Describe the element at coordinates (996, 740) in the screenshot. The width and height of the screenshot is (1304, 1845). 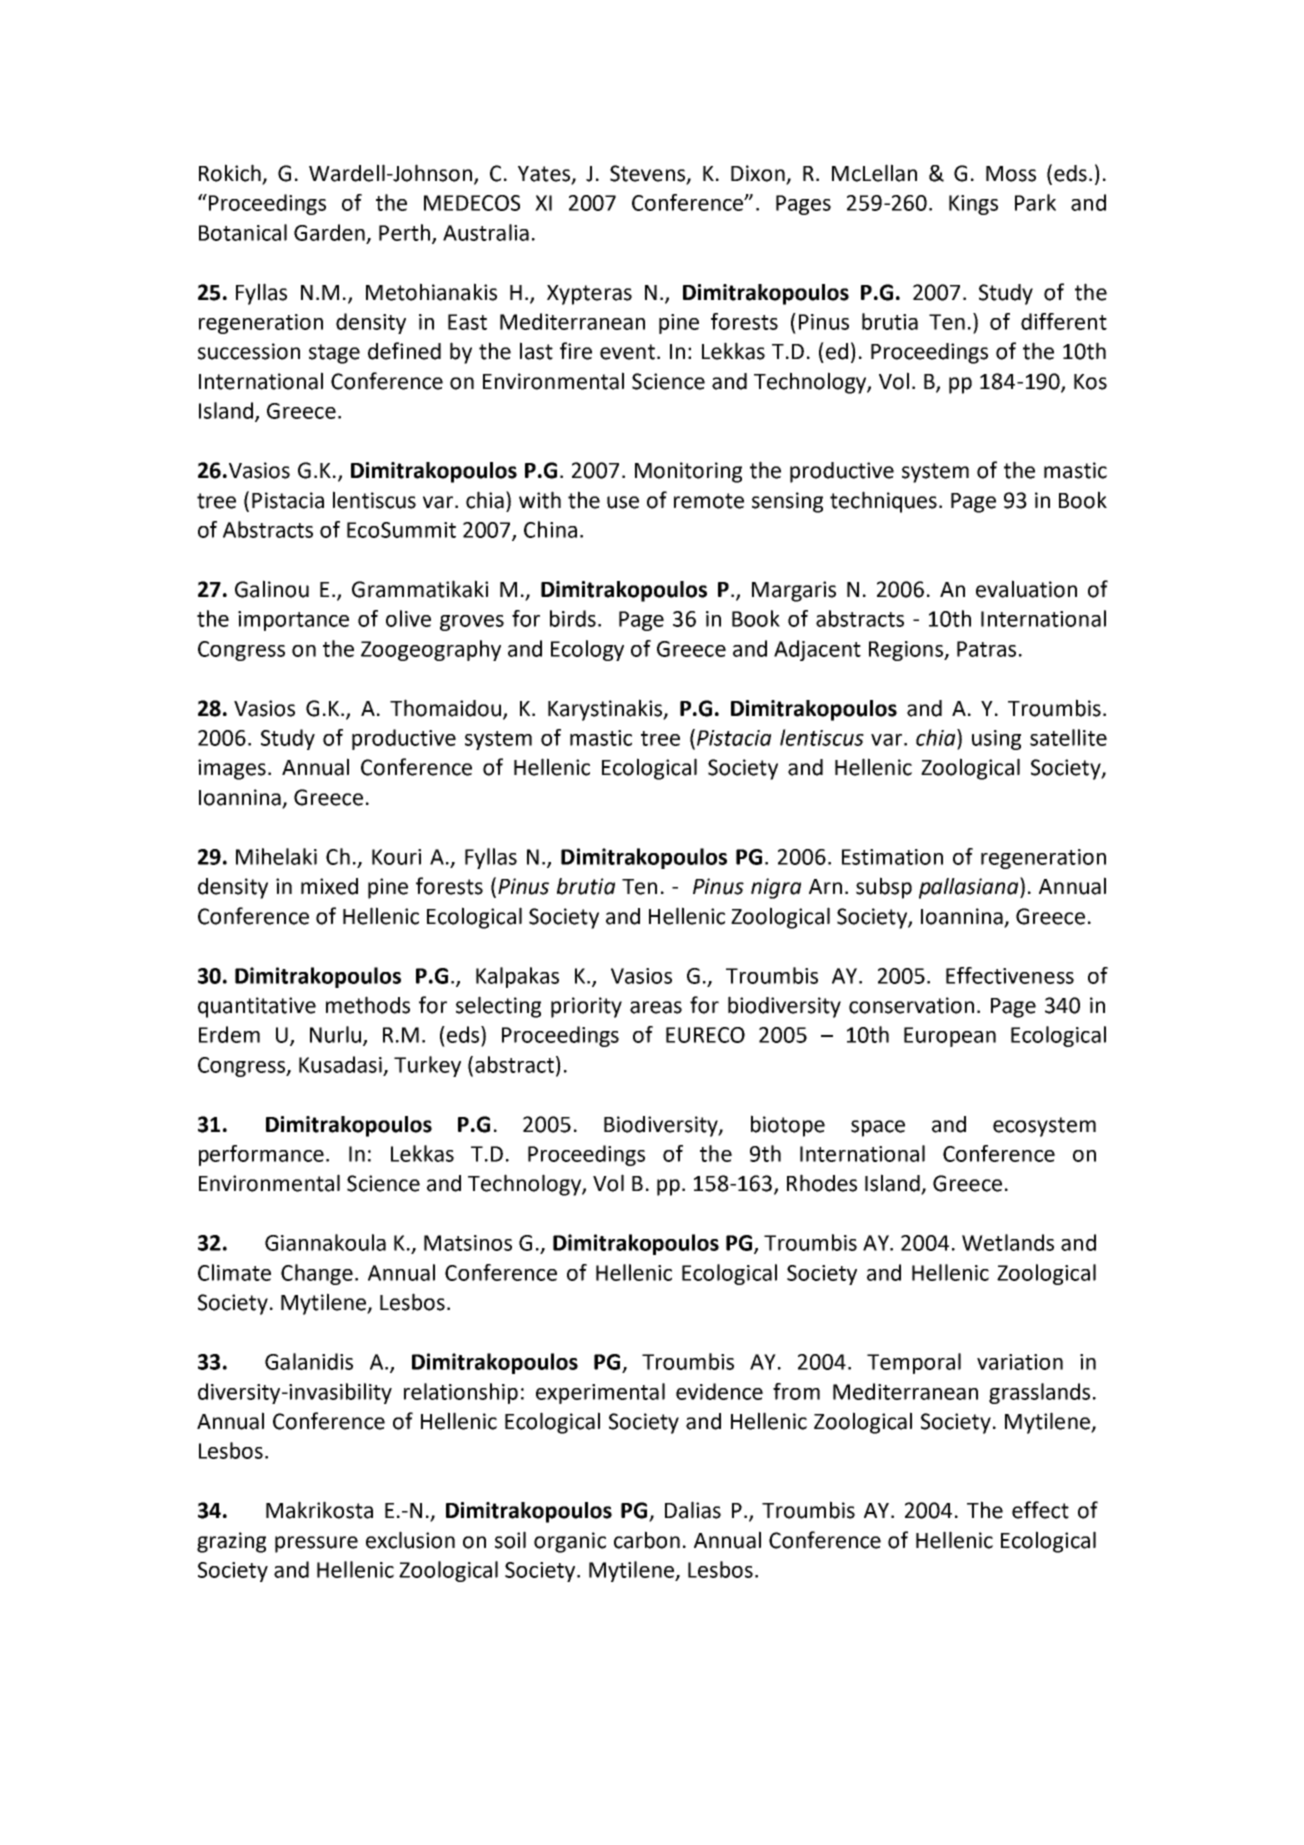
I see `using` at that location.
